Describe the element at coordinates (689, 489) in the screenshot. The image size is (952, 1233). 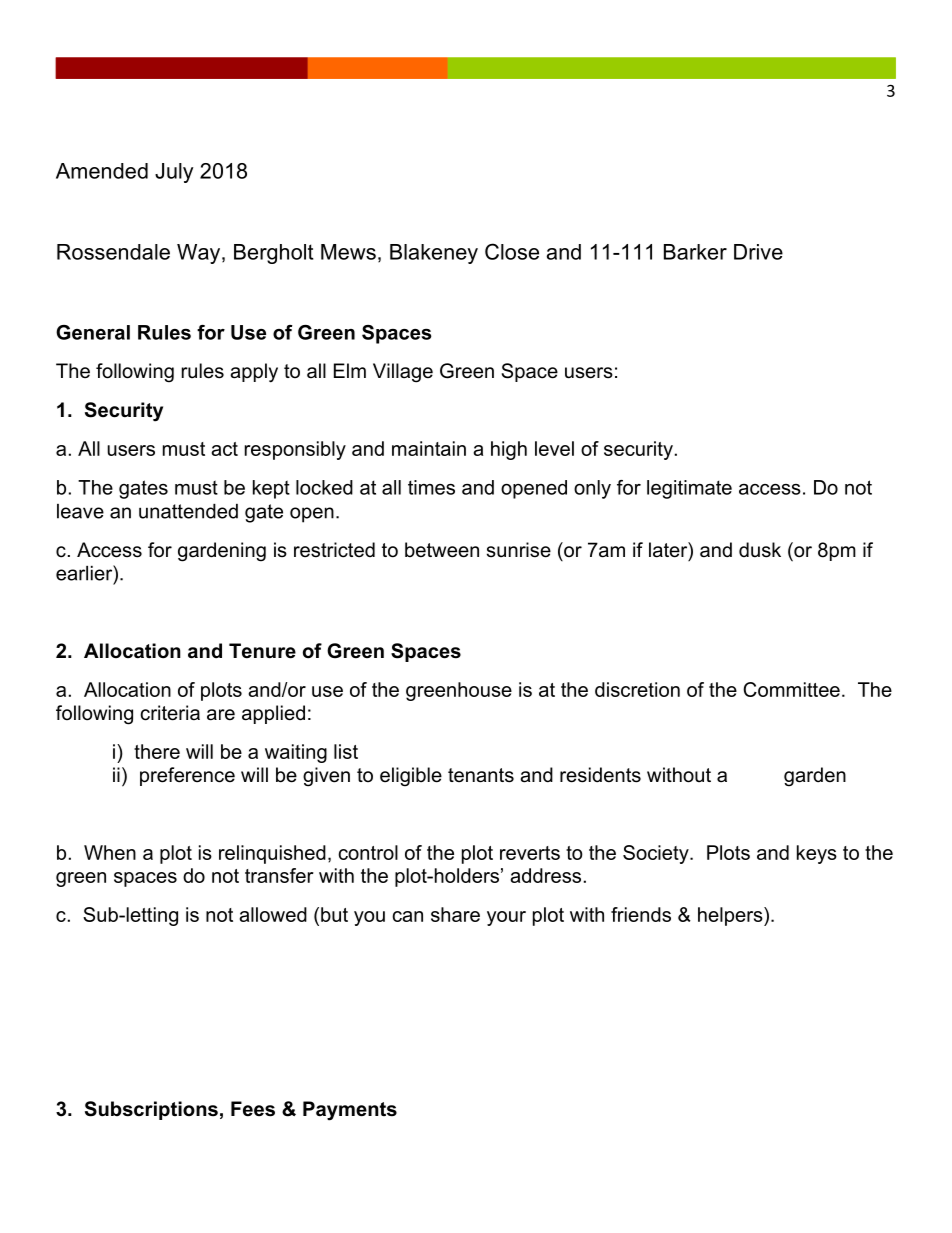
I see `legitimate` at that location.
